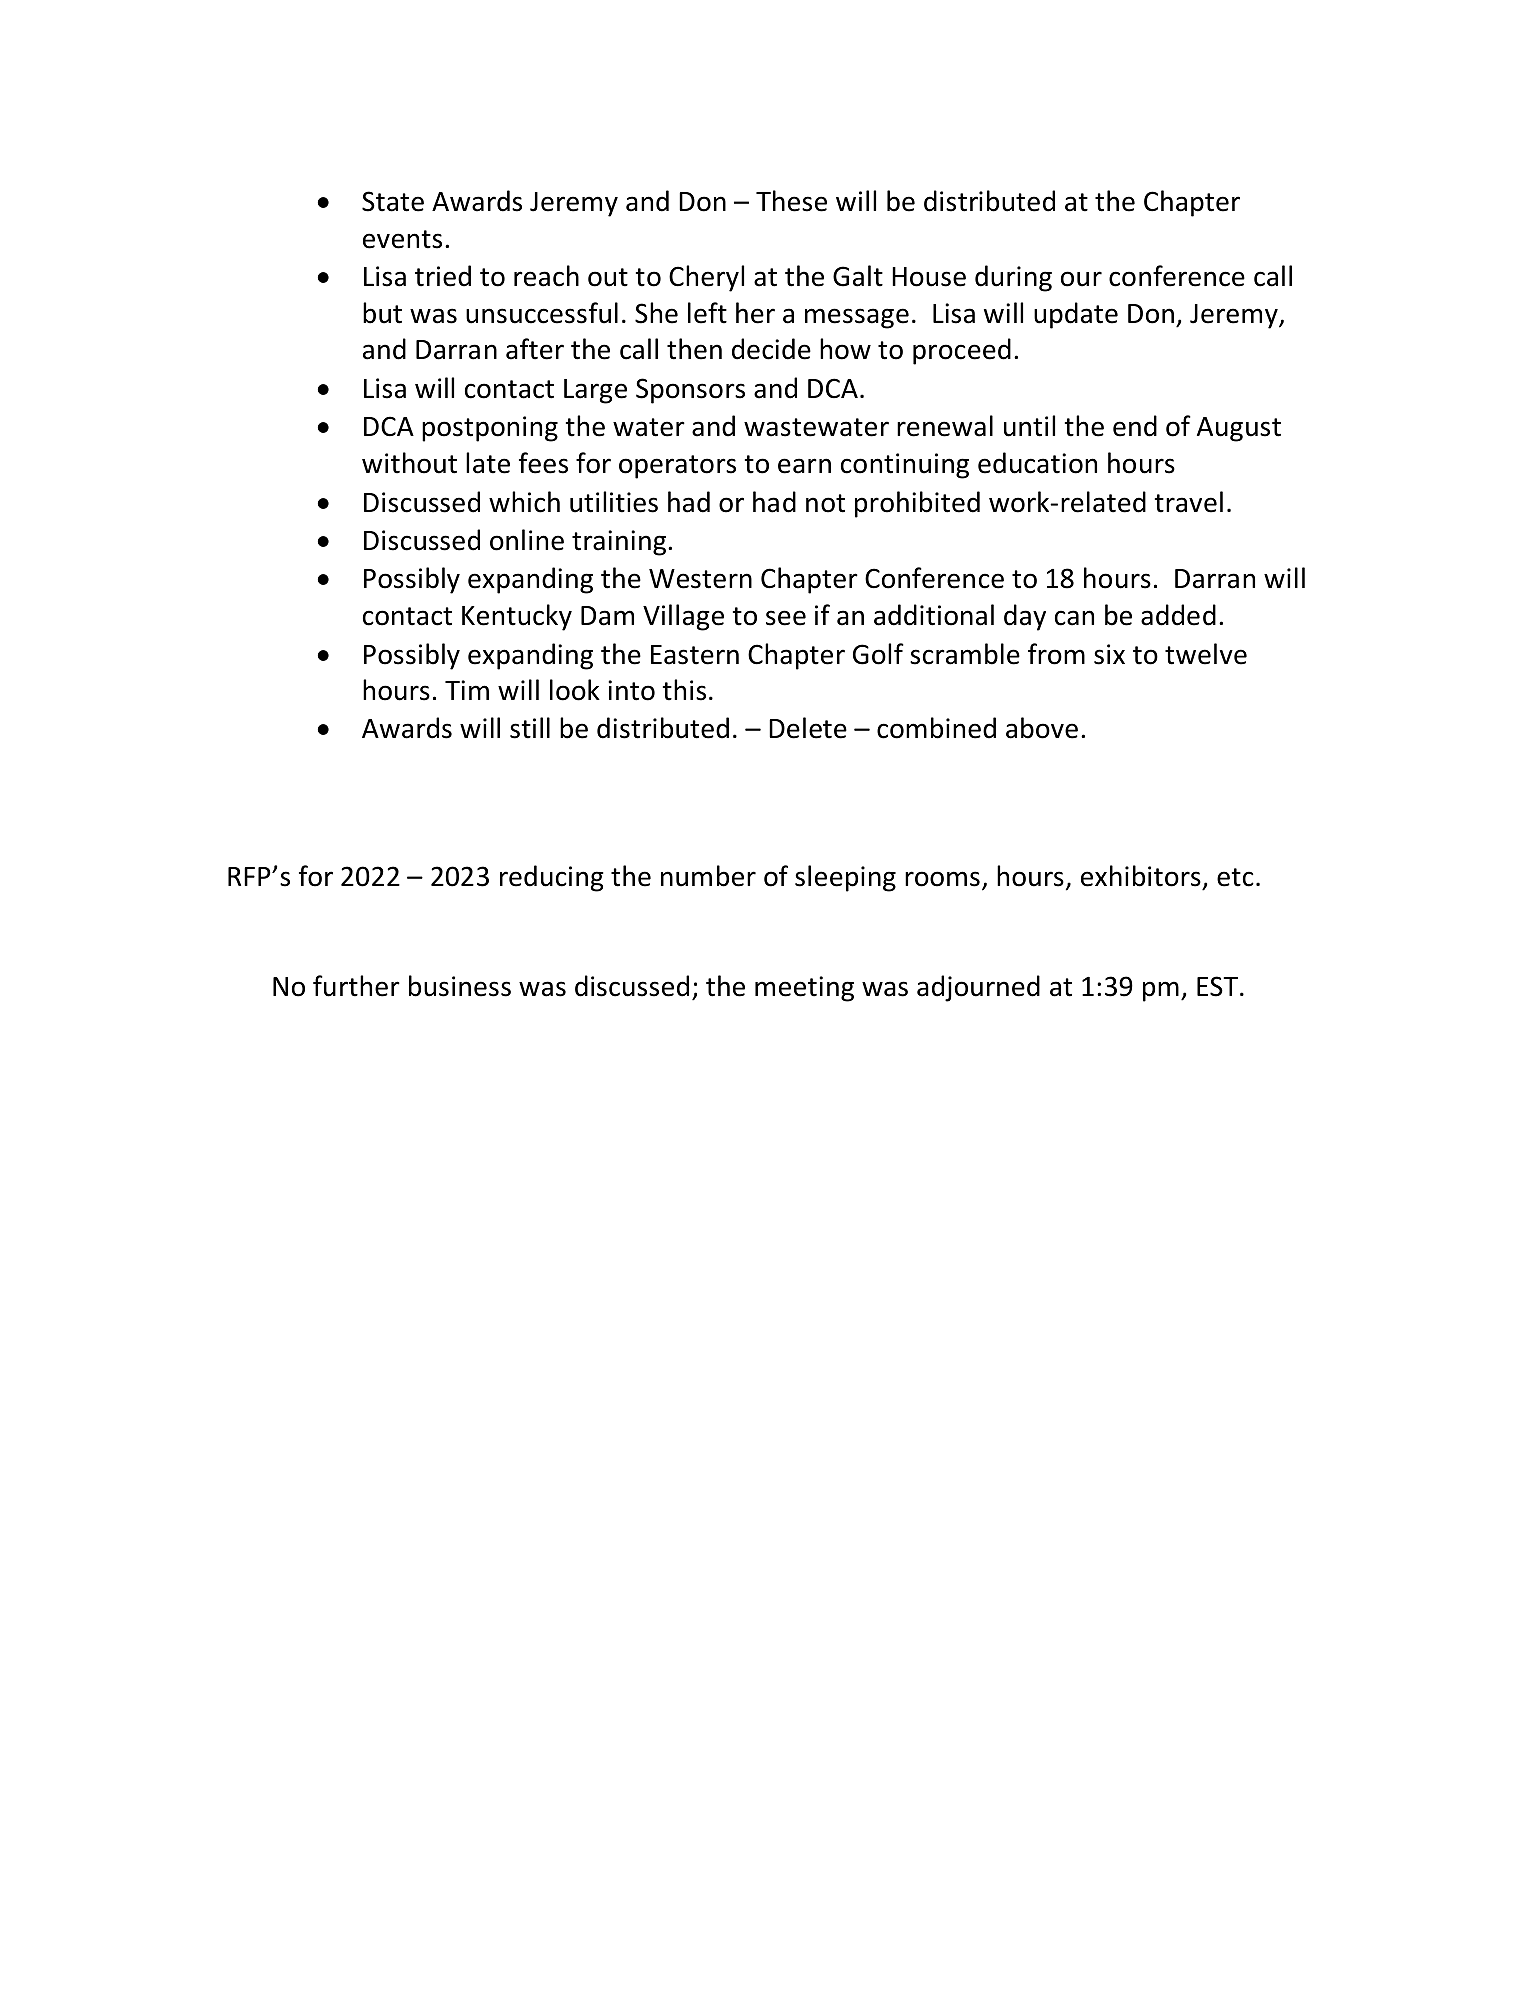 The height and width of the page is (1989, 1537). Describe the element at coordinates (1141, 876) in the page. I see `exhibitors` at that location.
